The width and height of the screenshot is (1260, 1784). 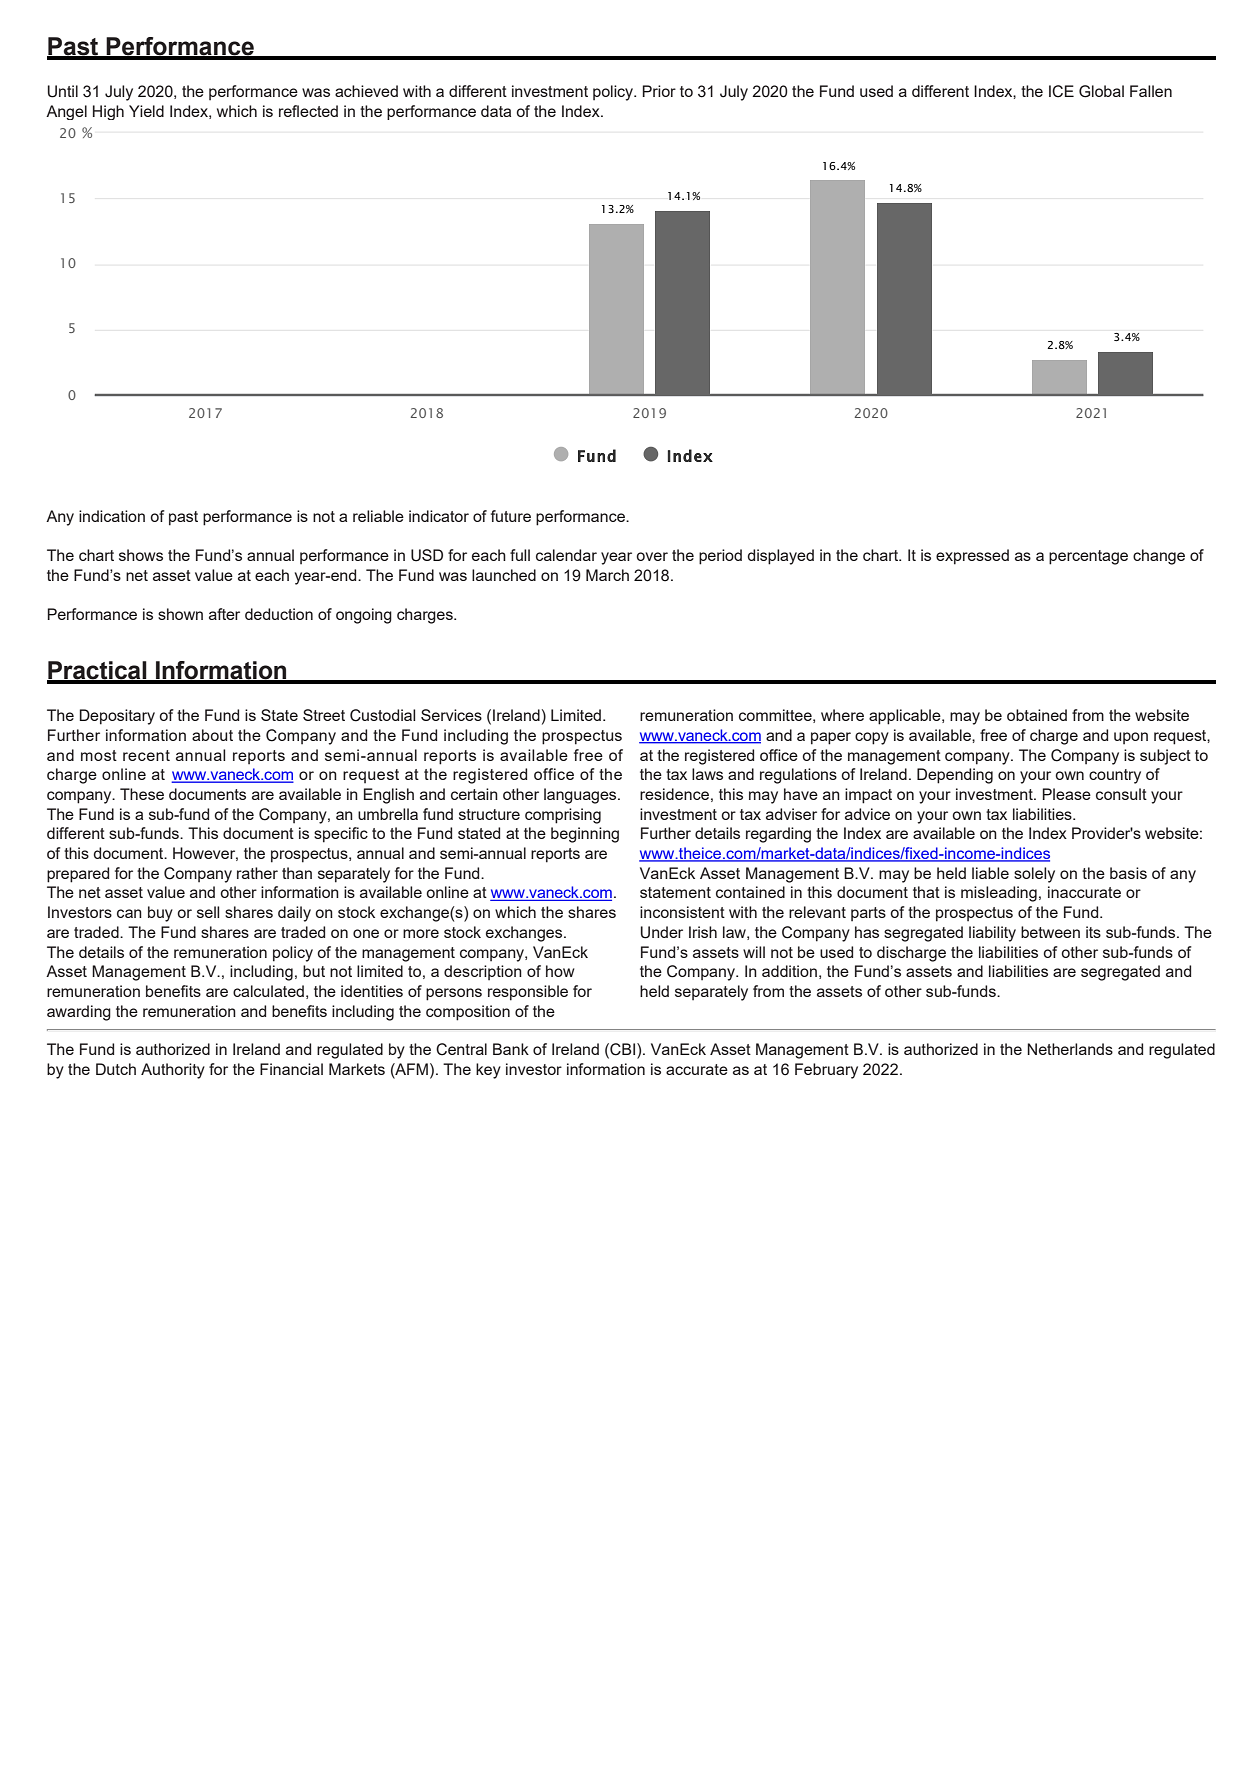 What do you see at coordinates (511, 516) in the screenshot?
I see `future` at bounding box center [511, 516].
